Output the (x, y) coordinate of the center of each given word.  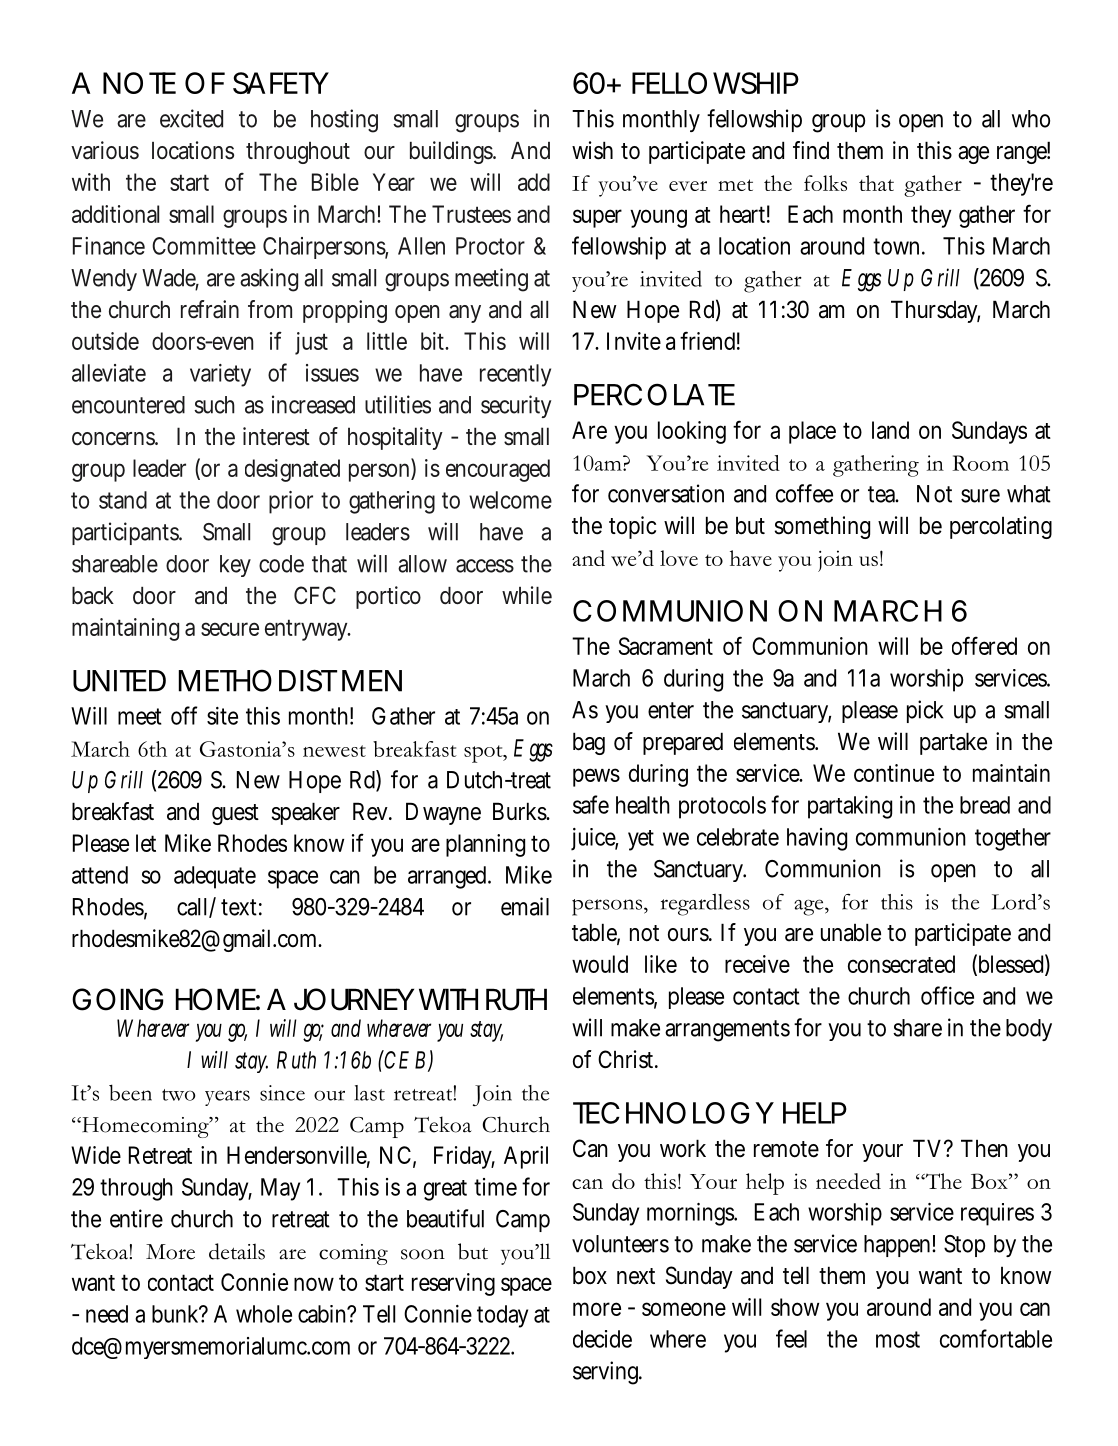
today (502, 1316)
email (525, 906)
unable (851, 932)
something (822, 527)
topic (632, 527)
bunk (175, 1314)
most (898, 1339)
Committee (204, 246)
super (597, 218)
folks (825, 183)
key (235, 566)
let (146, 843)
